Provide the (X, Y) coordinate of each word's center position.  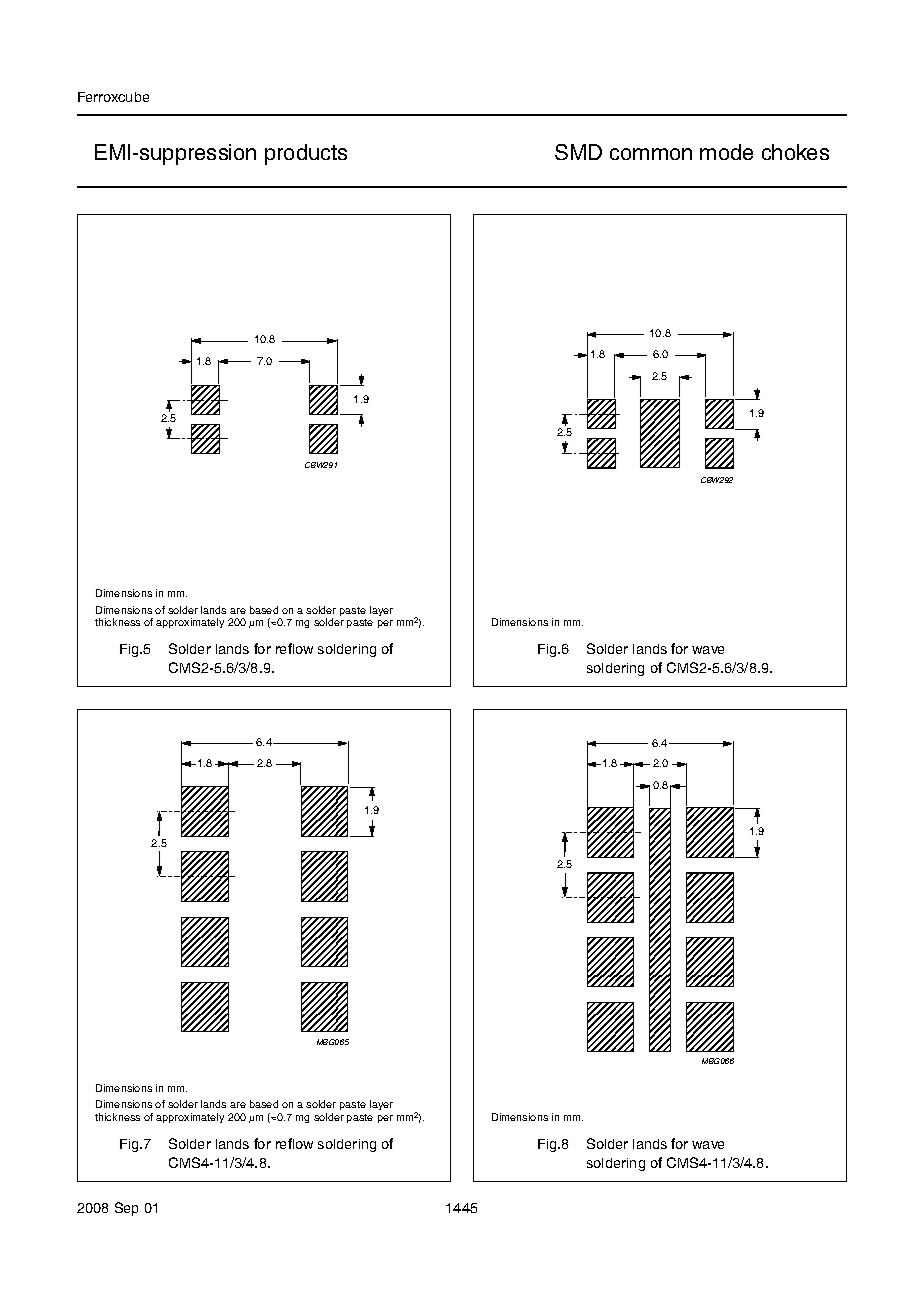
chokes (795, 152)
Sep (126, 1209)
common (651, 154)
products (306, 154)
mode (726, 152)
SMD (578, 152)
